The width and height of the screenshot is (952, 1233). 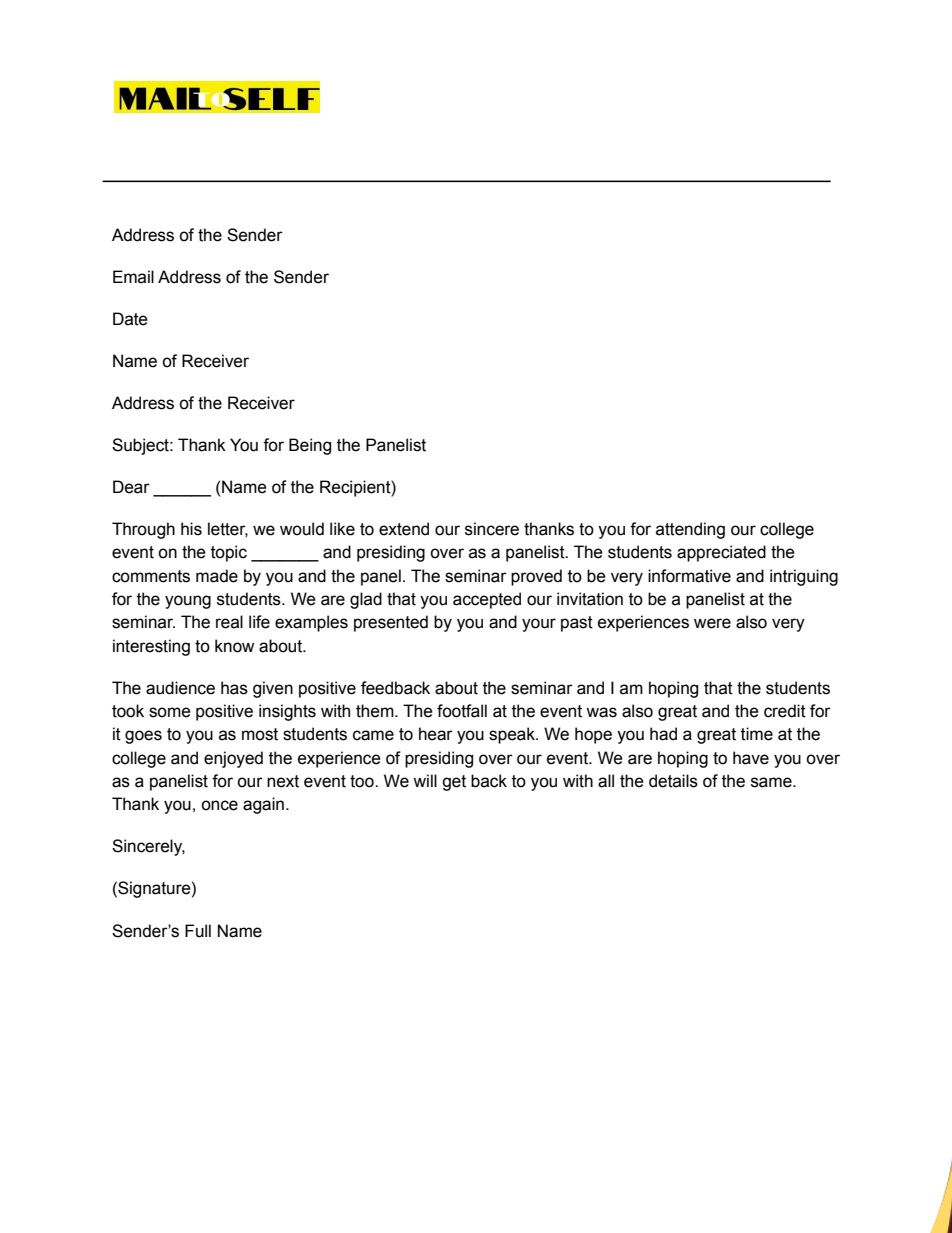 What do you see at coordinates (198, 931) in the screenshot?
I see `Full` at bounding box center [198, 931].
